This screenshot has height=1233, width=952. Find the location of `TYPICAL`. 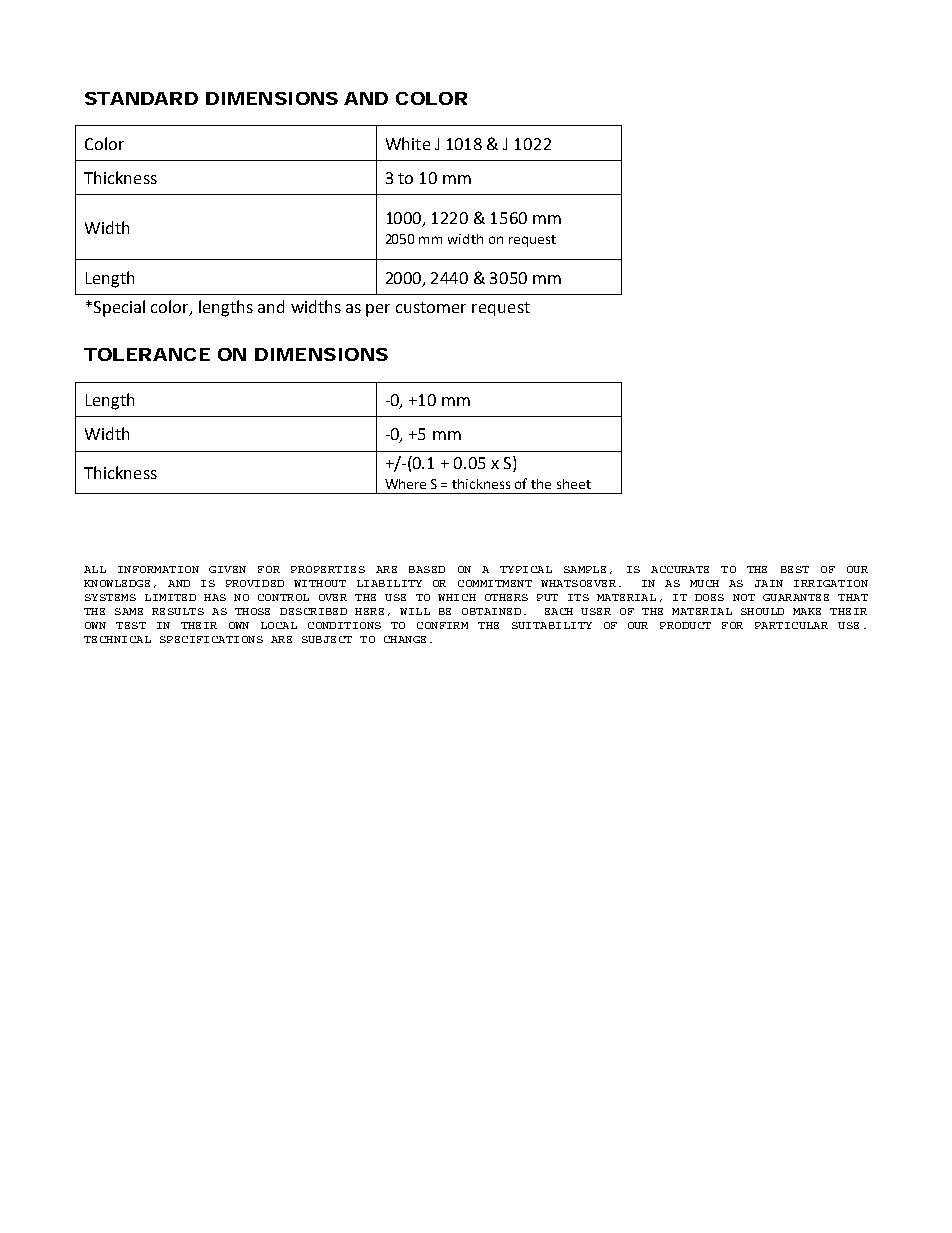

TYPICAL is located at coordinates (526, 569).
